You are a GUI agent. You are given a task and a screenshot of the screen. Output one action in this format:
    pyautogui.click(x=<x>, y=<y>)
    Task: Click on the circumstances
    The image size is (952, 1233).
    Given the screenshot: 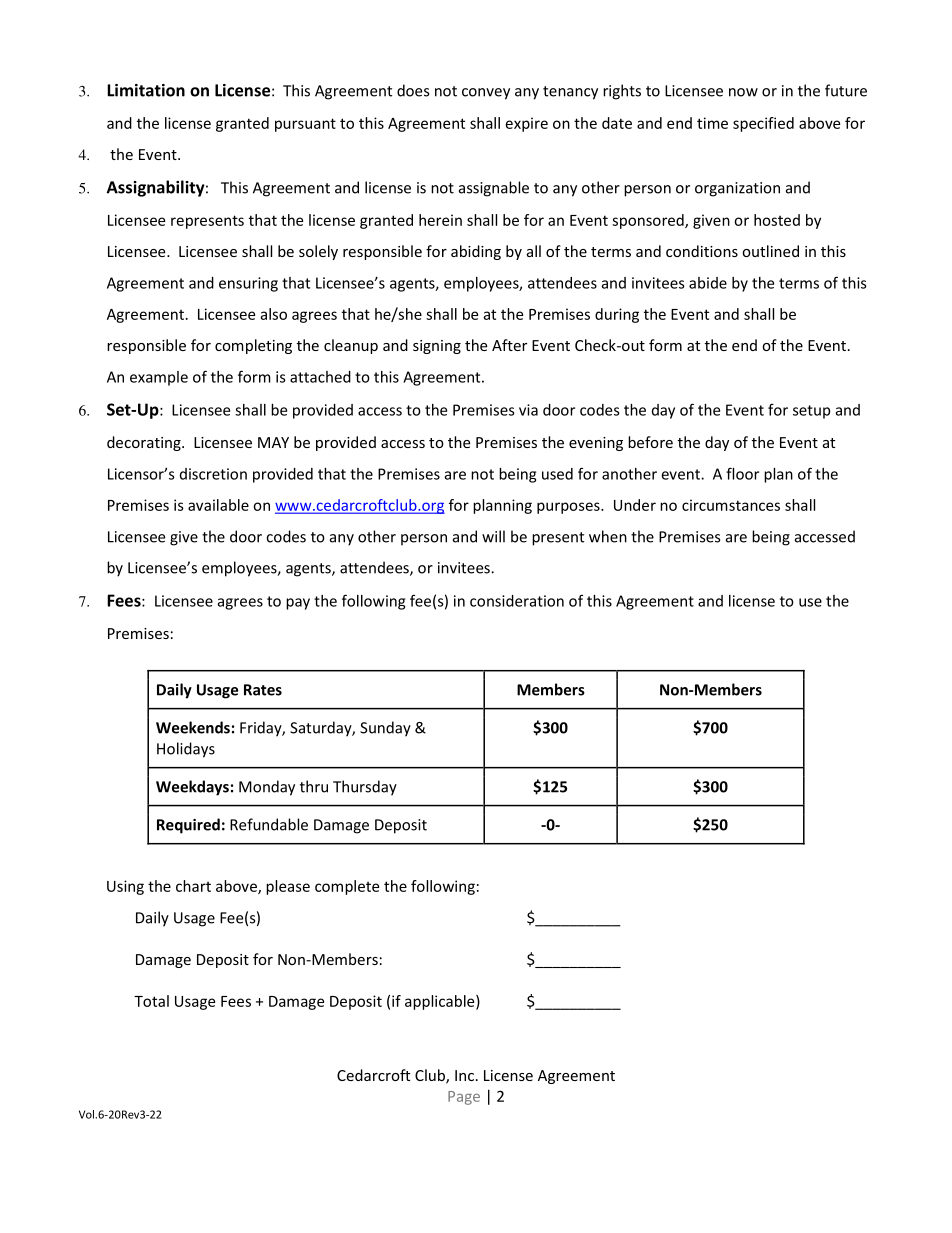 What is the action you would take?
    pyautogui.click(x=731, y=505)
